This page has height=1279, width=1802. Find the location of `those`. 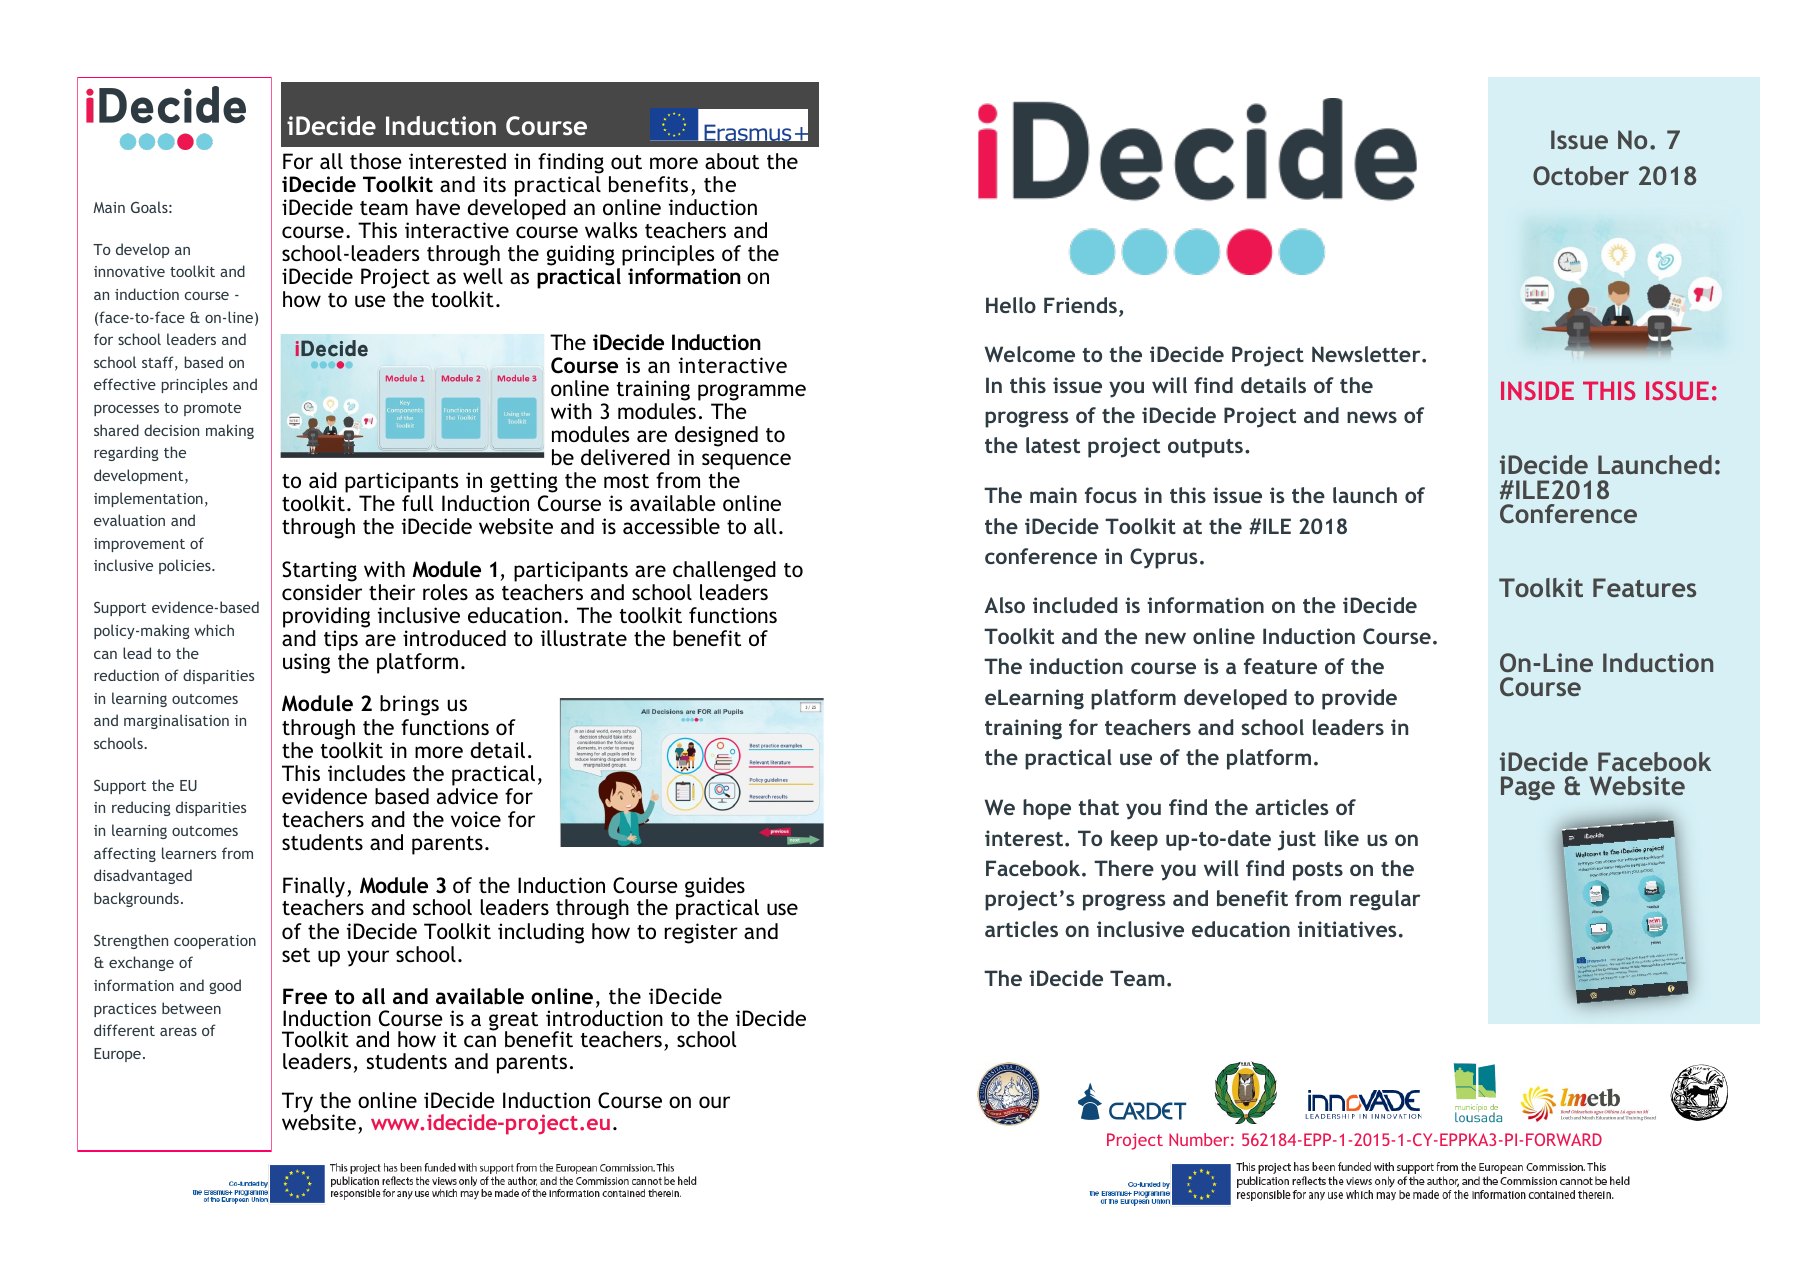

those is located at coordinates (376, 161).
